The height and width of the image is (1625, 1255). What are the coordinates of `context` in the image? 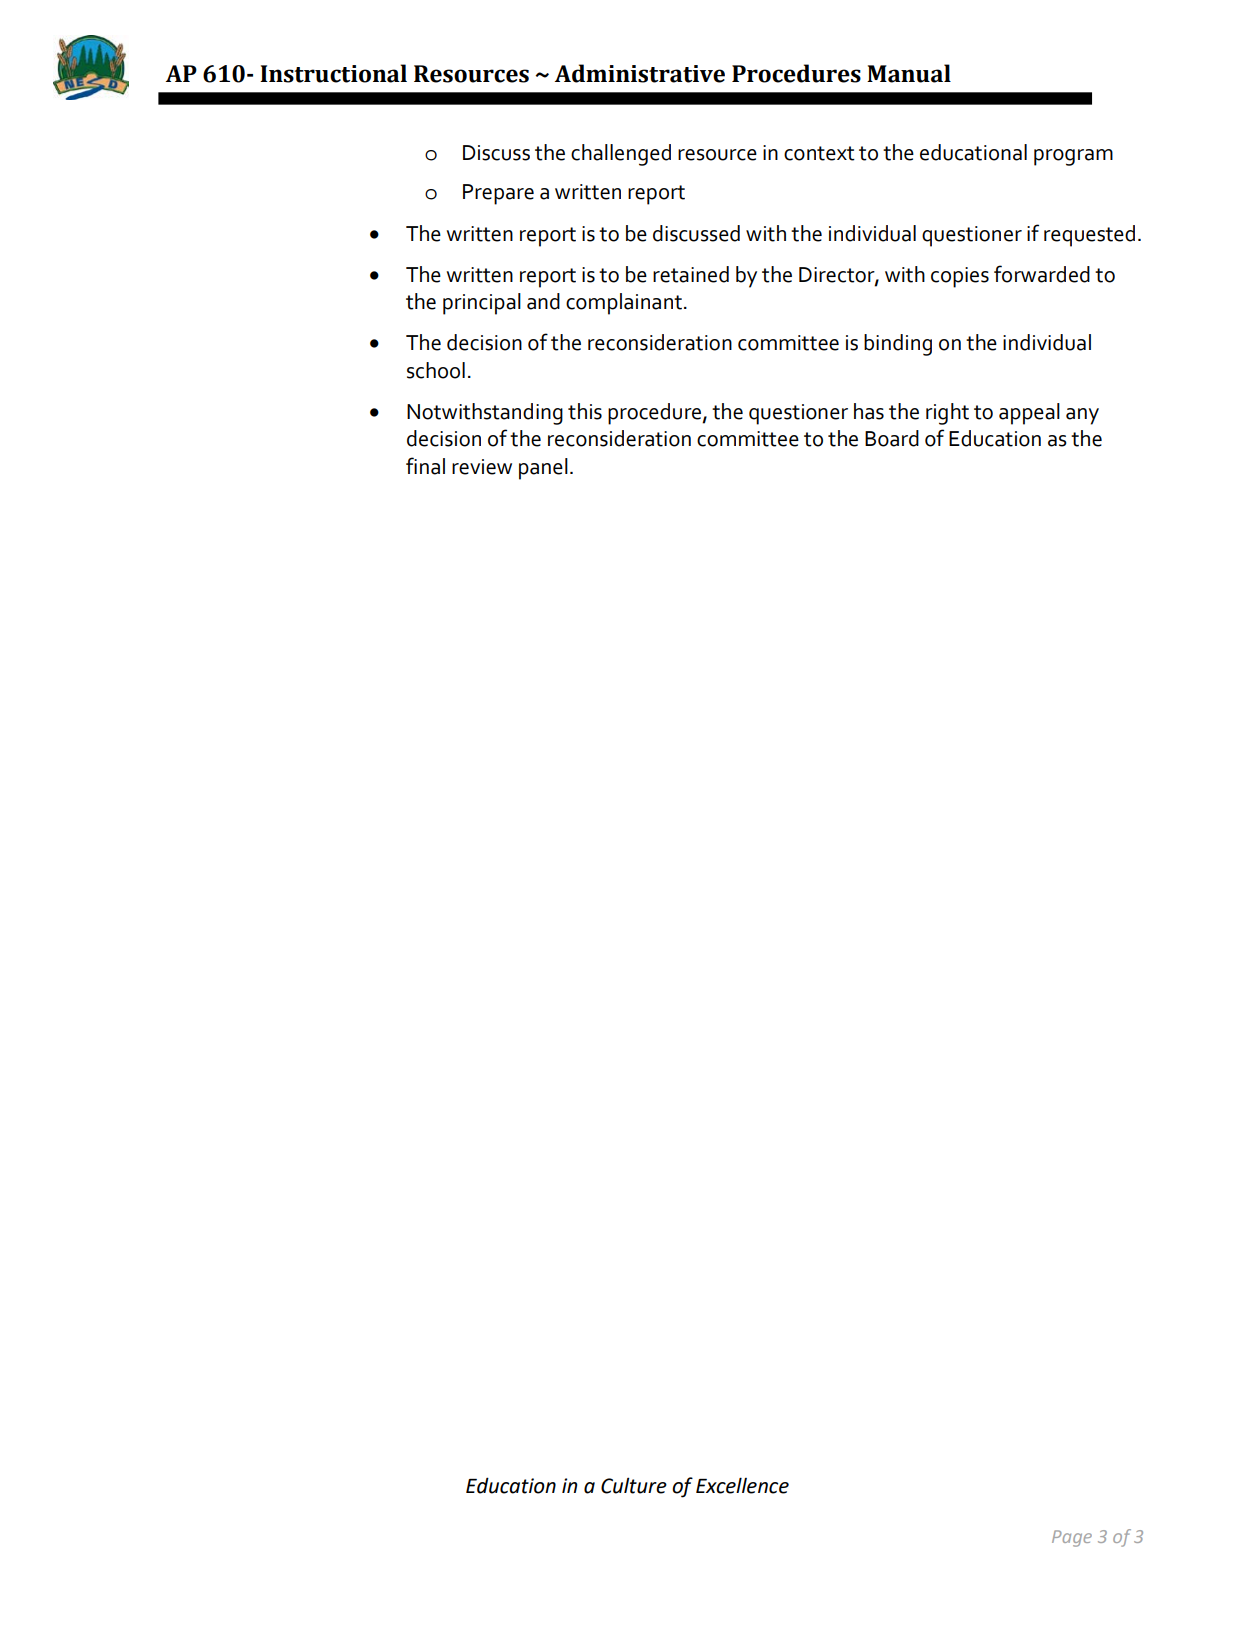 It's located at (819, 153).
